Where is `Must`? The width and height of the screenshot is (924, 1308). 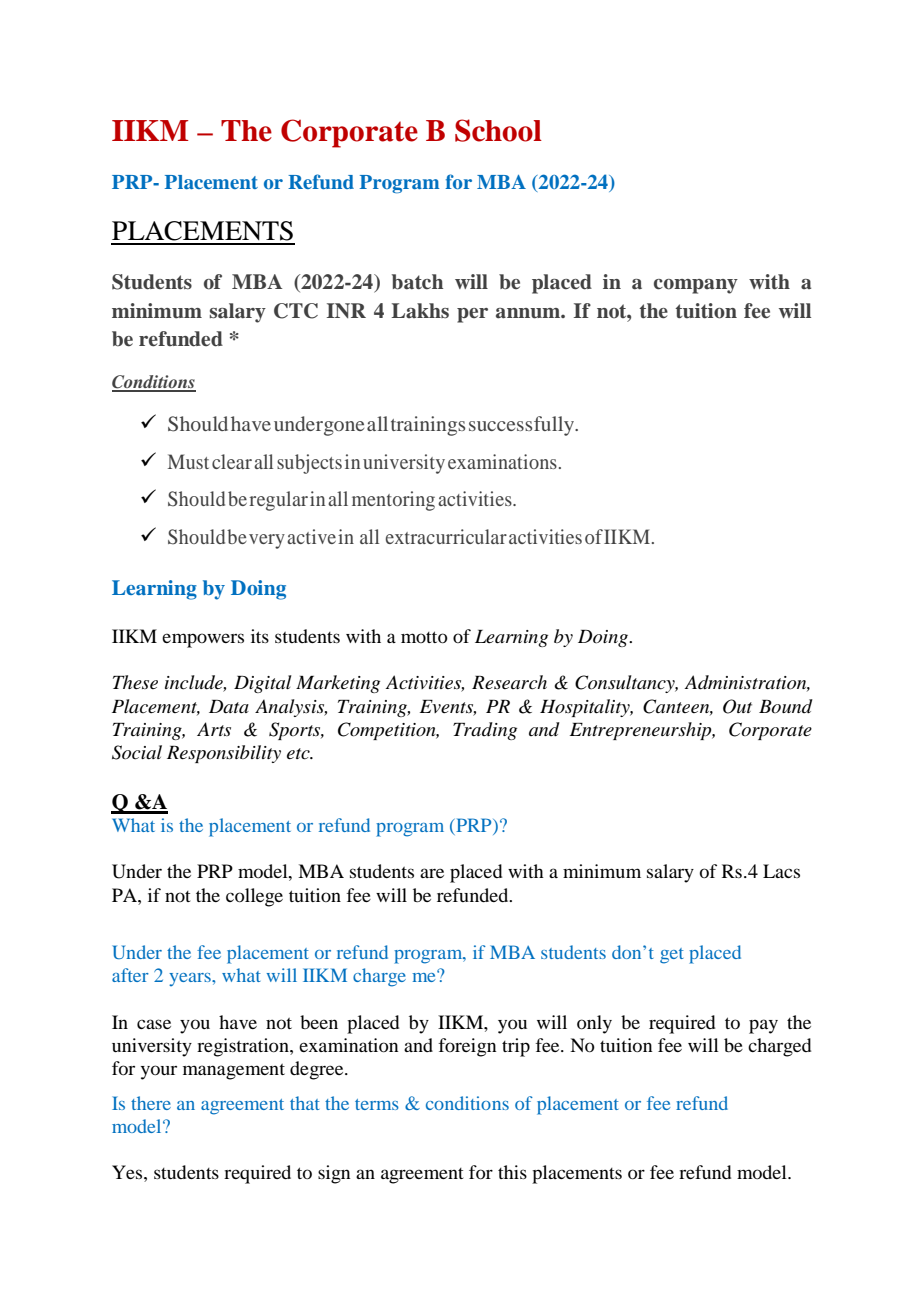
Must is located at coordinates (188, 461).
